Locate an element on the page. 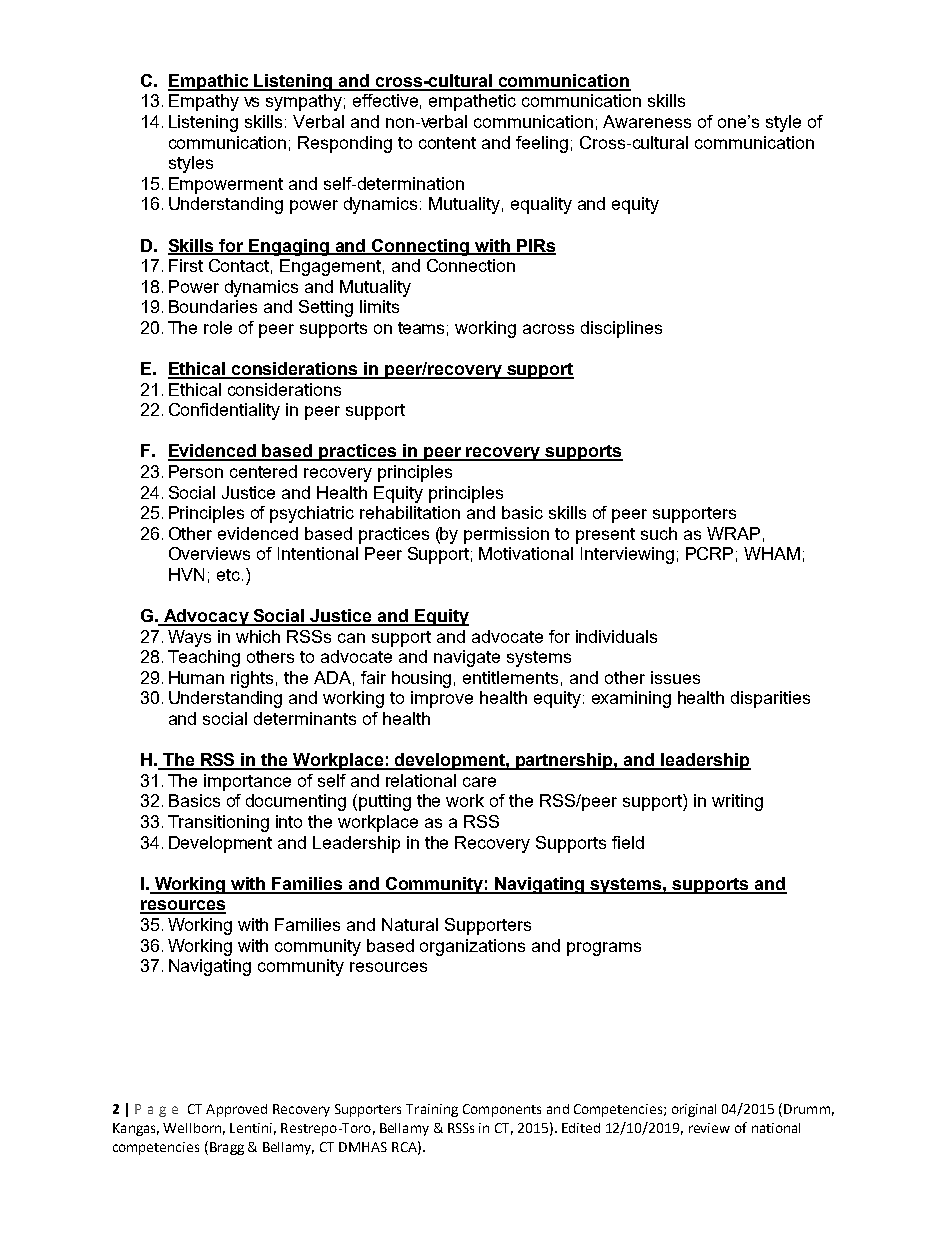 This image has width=952, height=1233. into is located at coordinates (289, 821).
